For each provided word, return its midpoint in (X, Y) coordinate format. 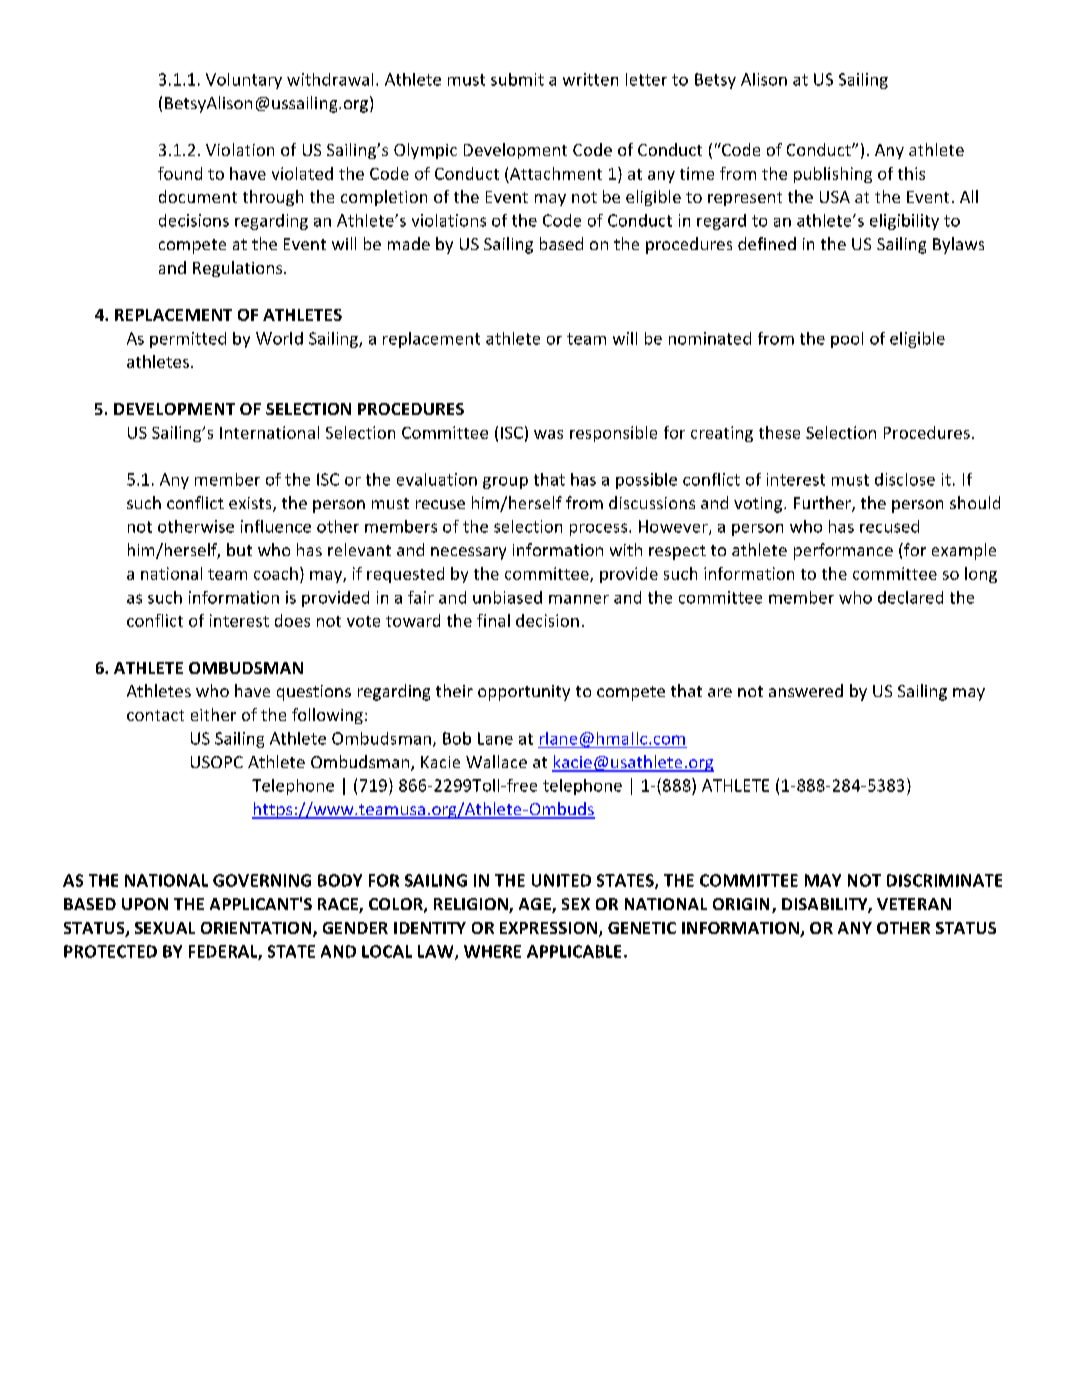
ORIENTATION (257, 929)
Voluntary (244, 81)
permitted (188, 340)
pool (847, 340)
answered (806, 690)
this (911, 173)
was (548, 434)
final (493, 620)
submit (517, 79)
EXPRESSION (550, 929)
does (292, 620)
